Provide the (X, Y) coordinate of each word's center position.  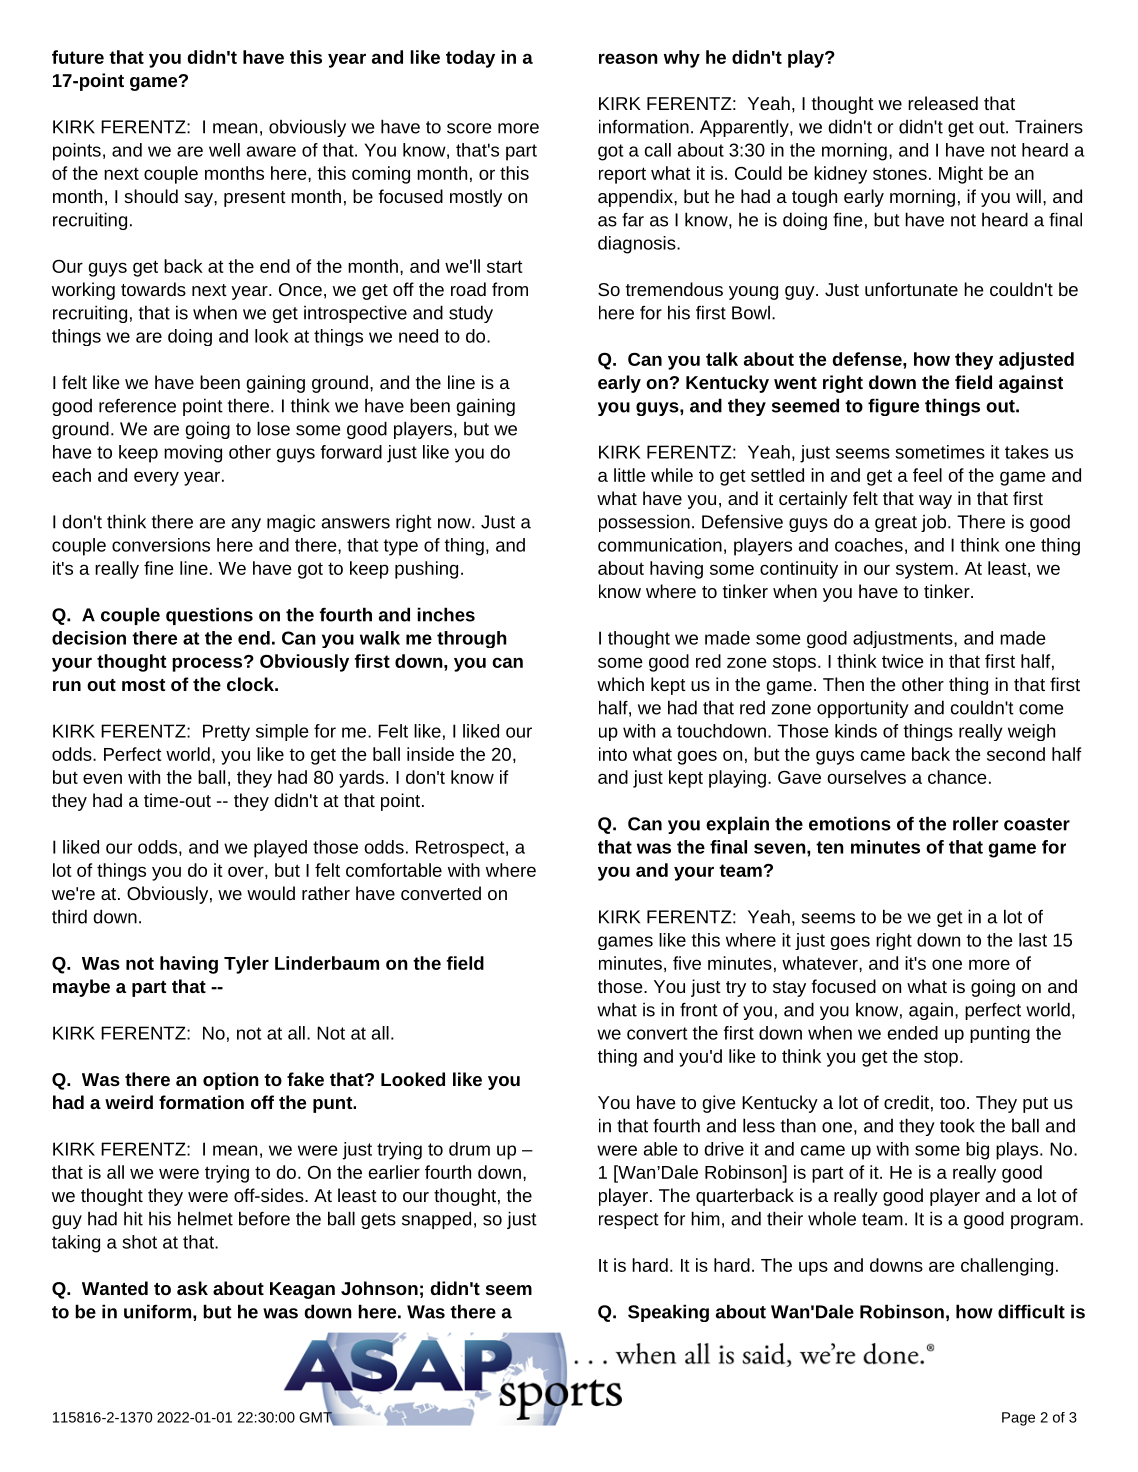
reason (628, 58)
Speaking (668, 1313)
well (224, 150)
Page (1018, 1419)
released (943, 103)
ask (192, 1288)
